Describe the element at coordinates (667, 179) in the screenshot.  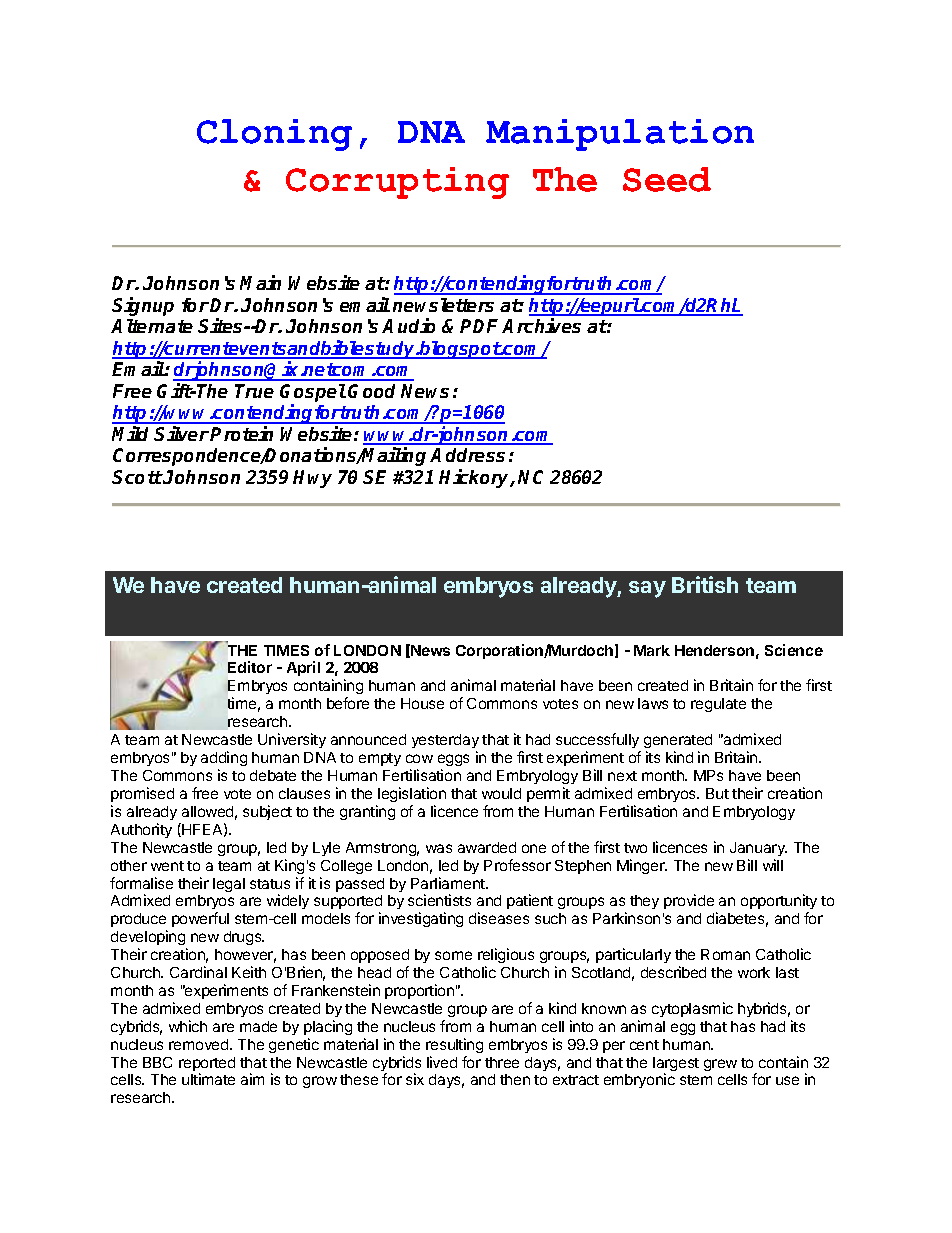
I see `Seed` at that location.
